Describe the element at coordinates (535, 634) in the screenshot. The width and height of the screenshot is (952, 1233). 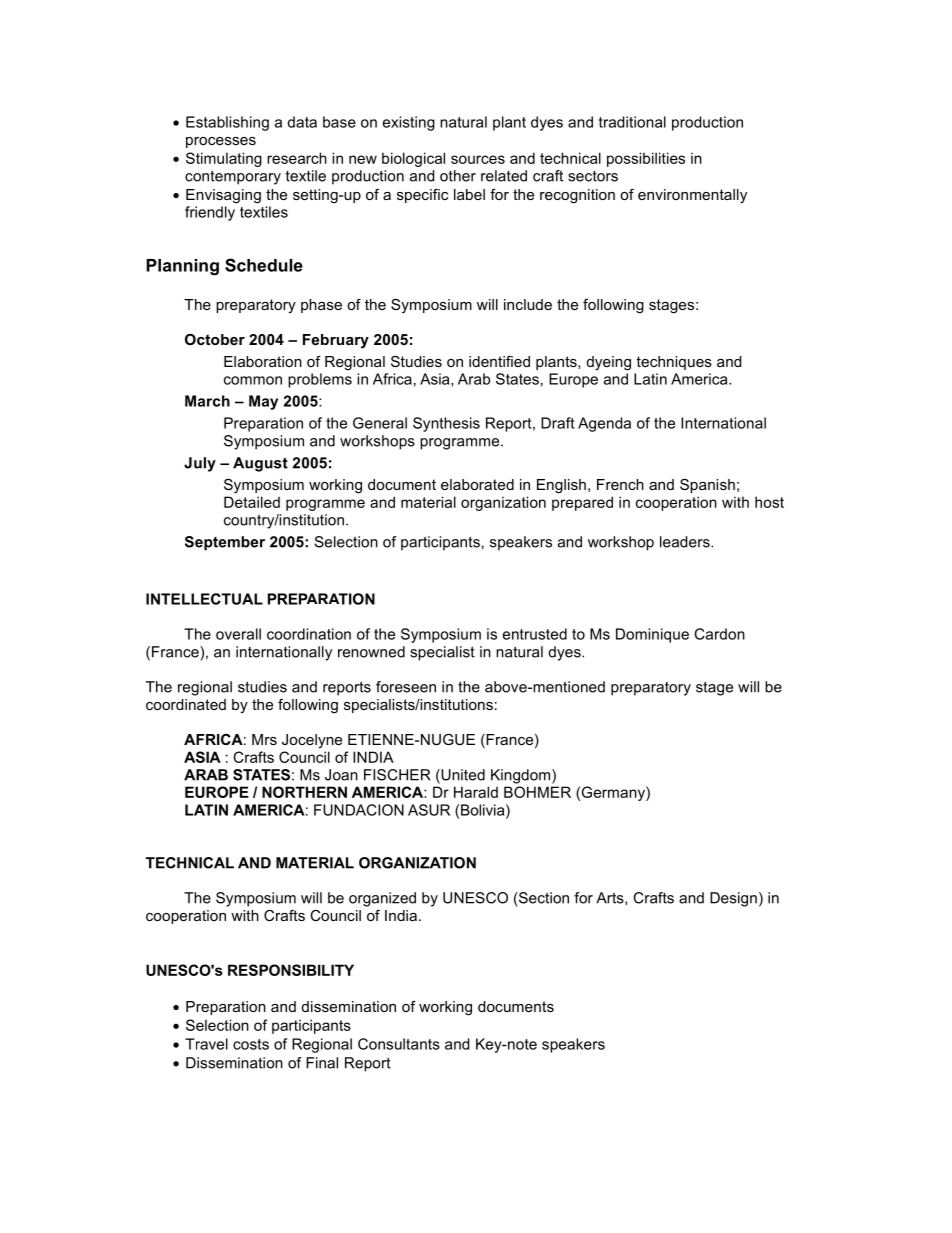
I see `entrusted` at that location.
